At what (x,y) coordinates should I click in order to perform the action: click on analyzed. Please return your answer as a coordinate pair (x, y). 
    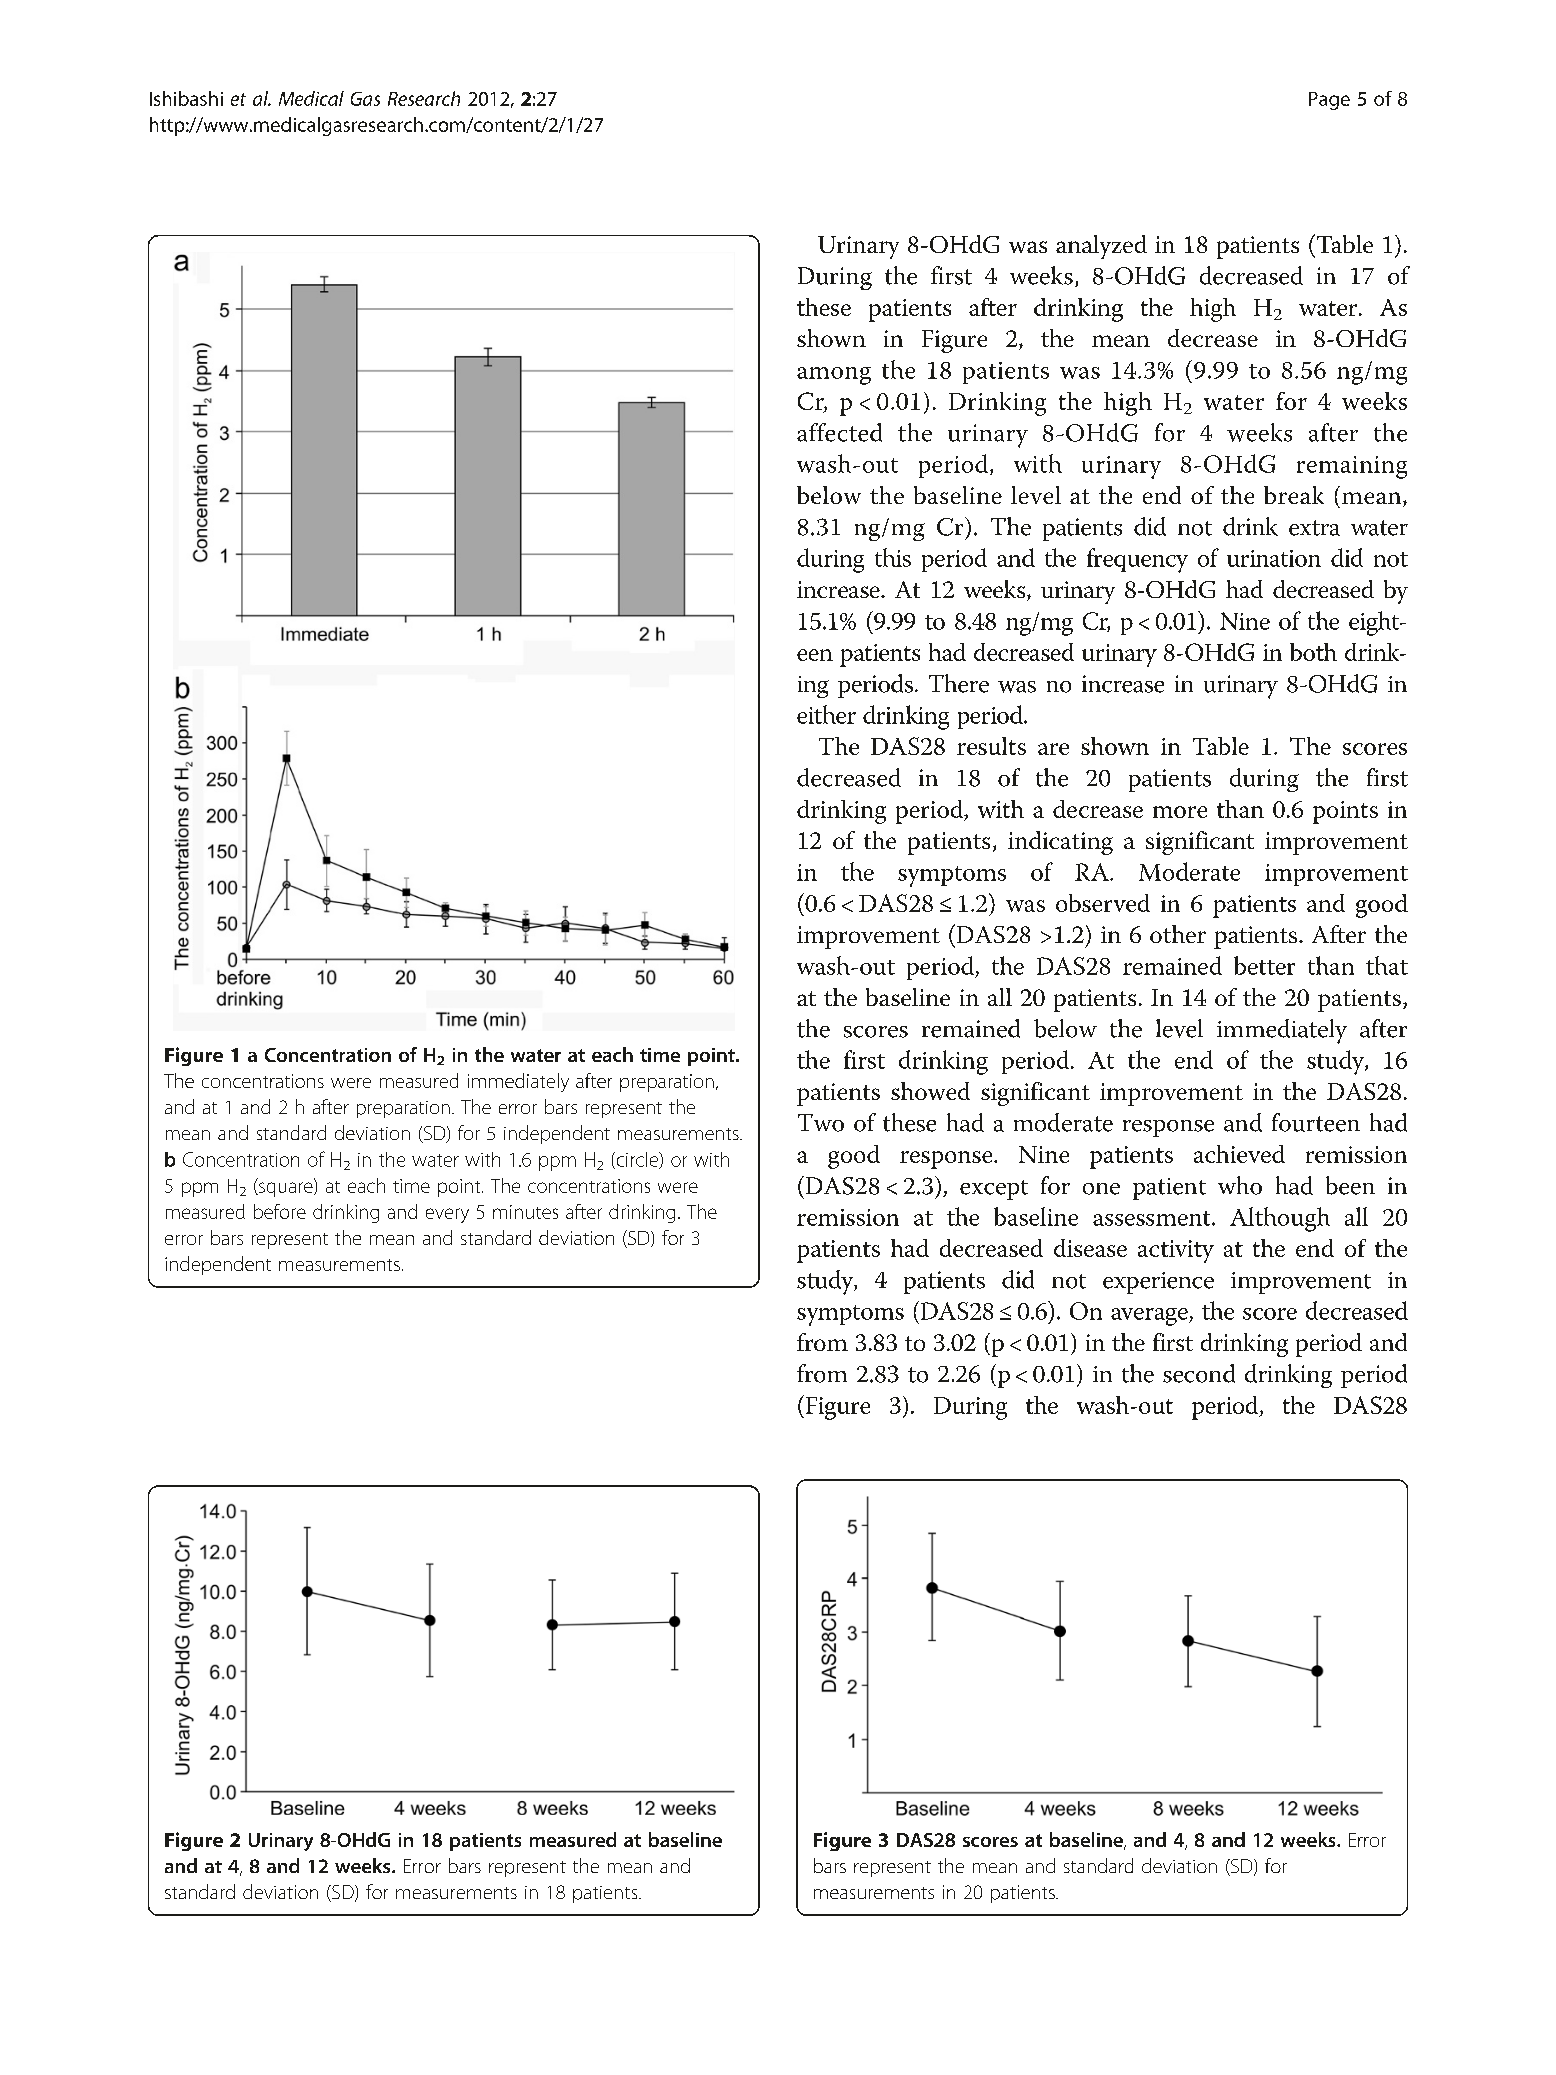
    Looking at the image, I should click on (1101, 247).
